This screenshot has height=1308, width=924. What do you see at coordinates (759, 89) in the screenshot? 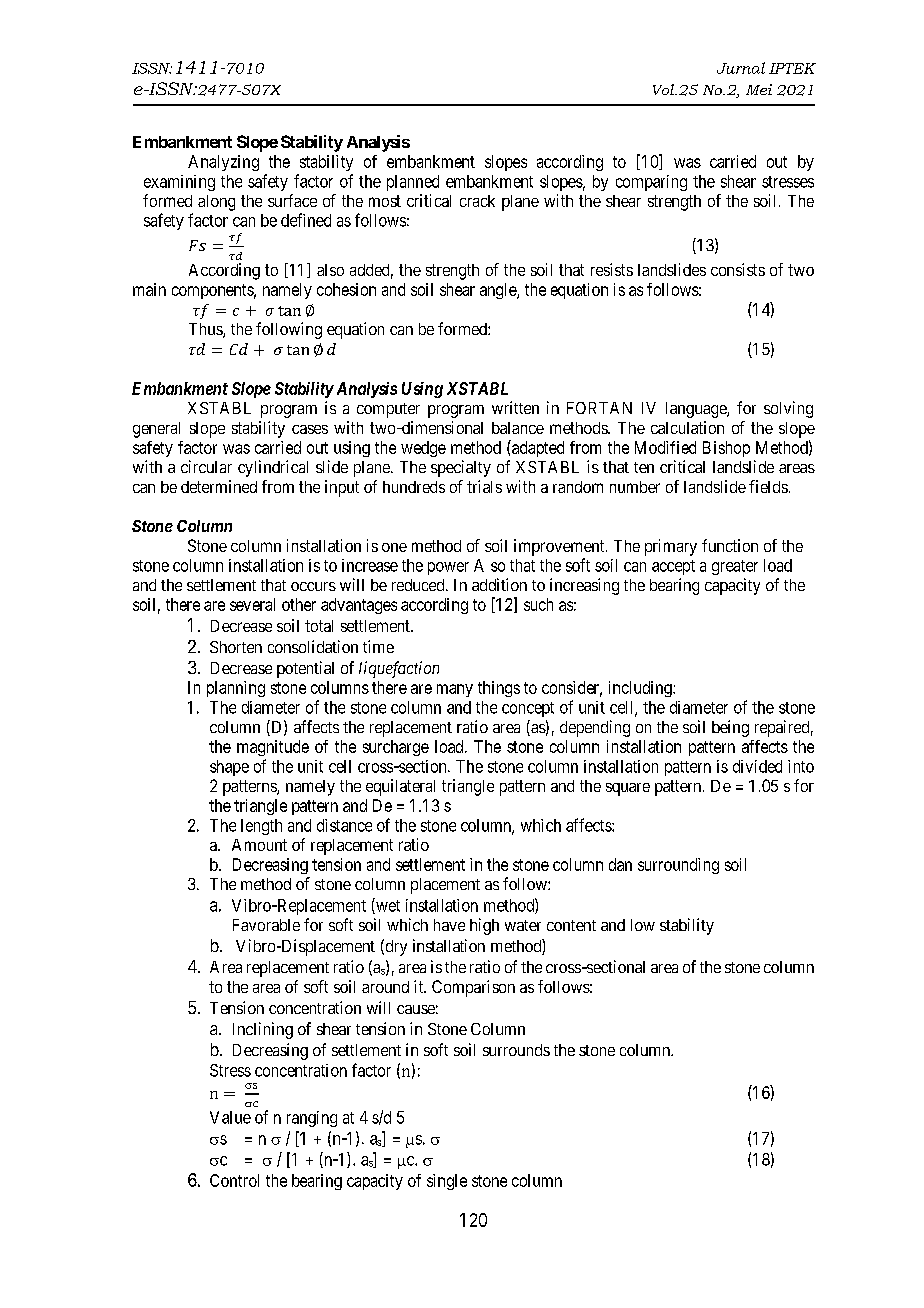
I see `Mei` at bounding box center [759, 89].
